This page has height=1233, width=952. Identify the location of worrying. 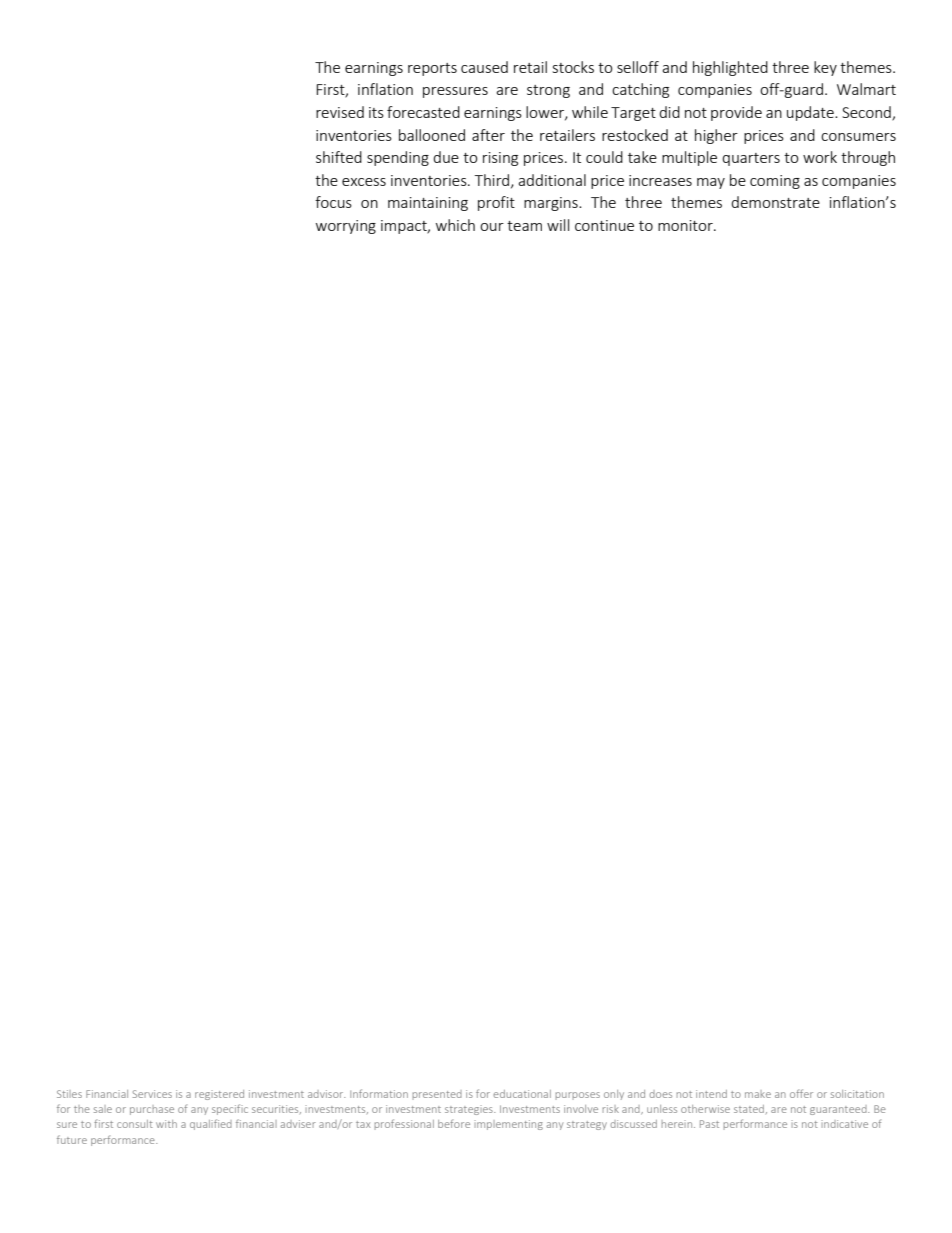
(346, 227).
